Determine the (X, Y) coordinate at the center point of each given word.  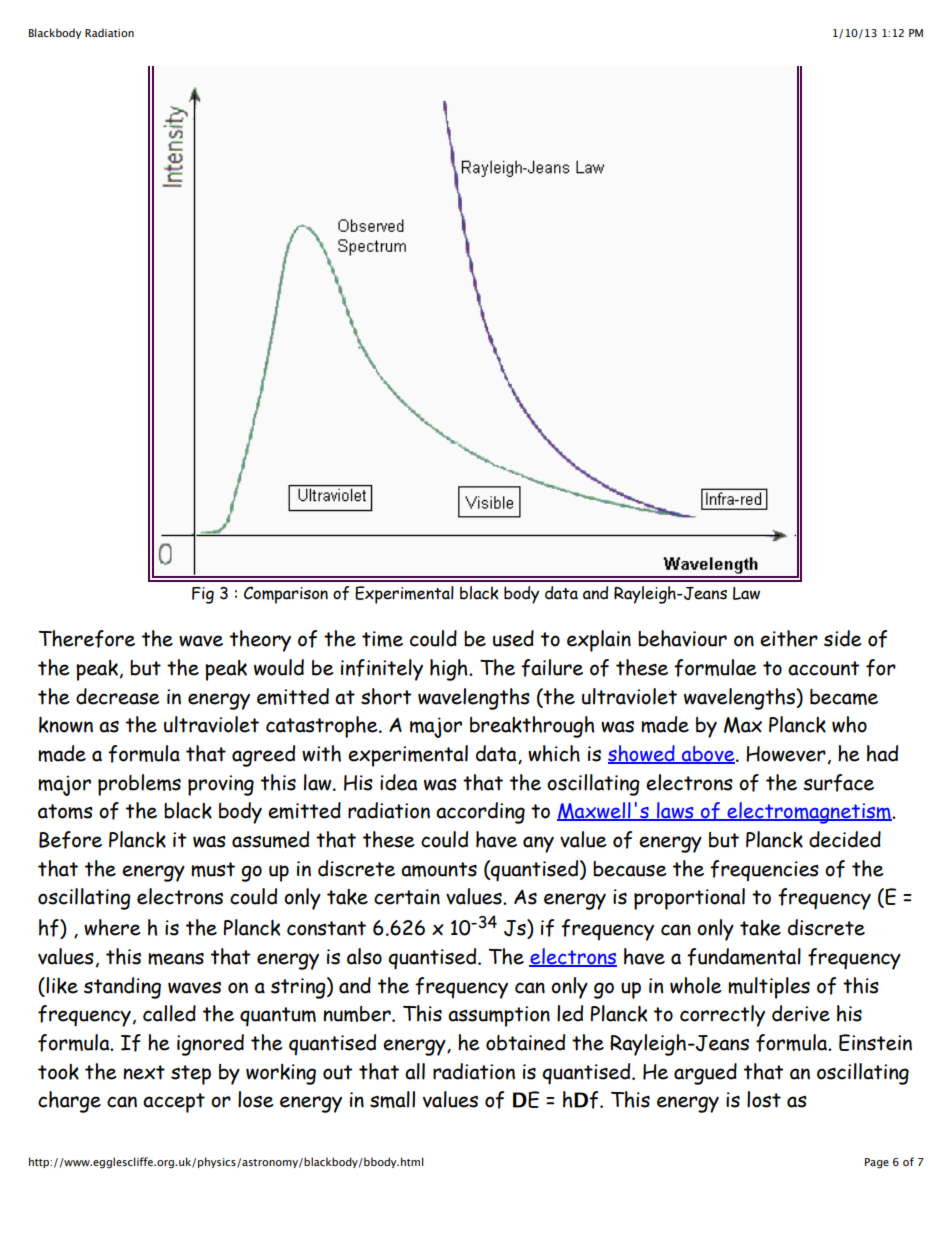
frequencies (764, 871)
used (513, 638)
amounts (439, 869)
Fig (203, 595)
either (789, 638)
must (213, 869)
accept (174, 1103)
